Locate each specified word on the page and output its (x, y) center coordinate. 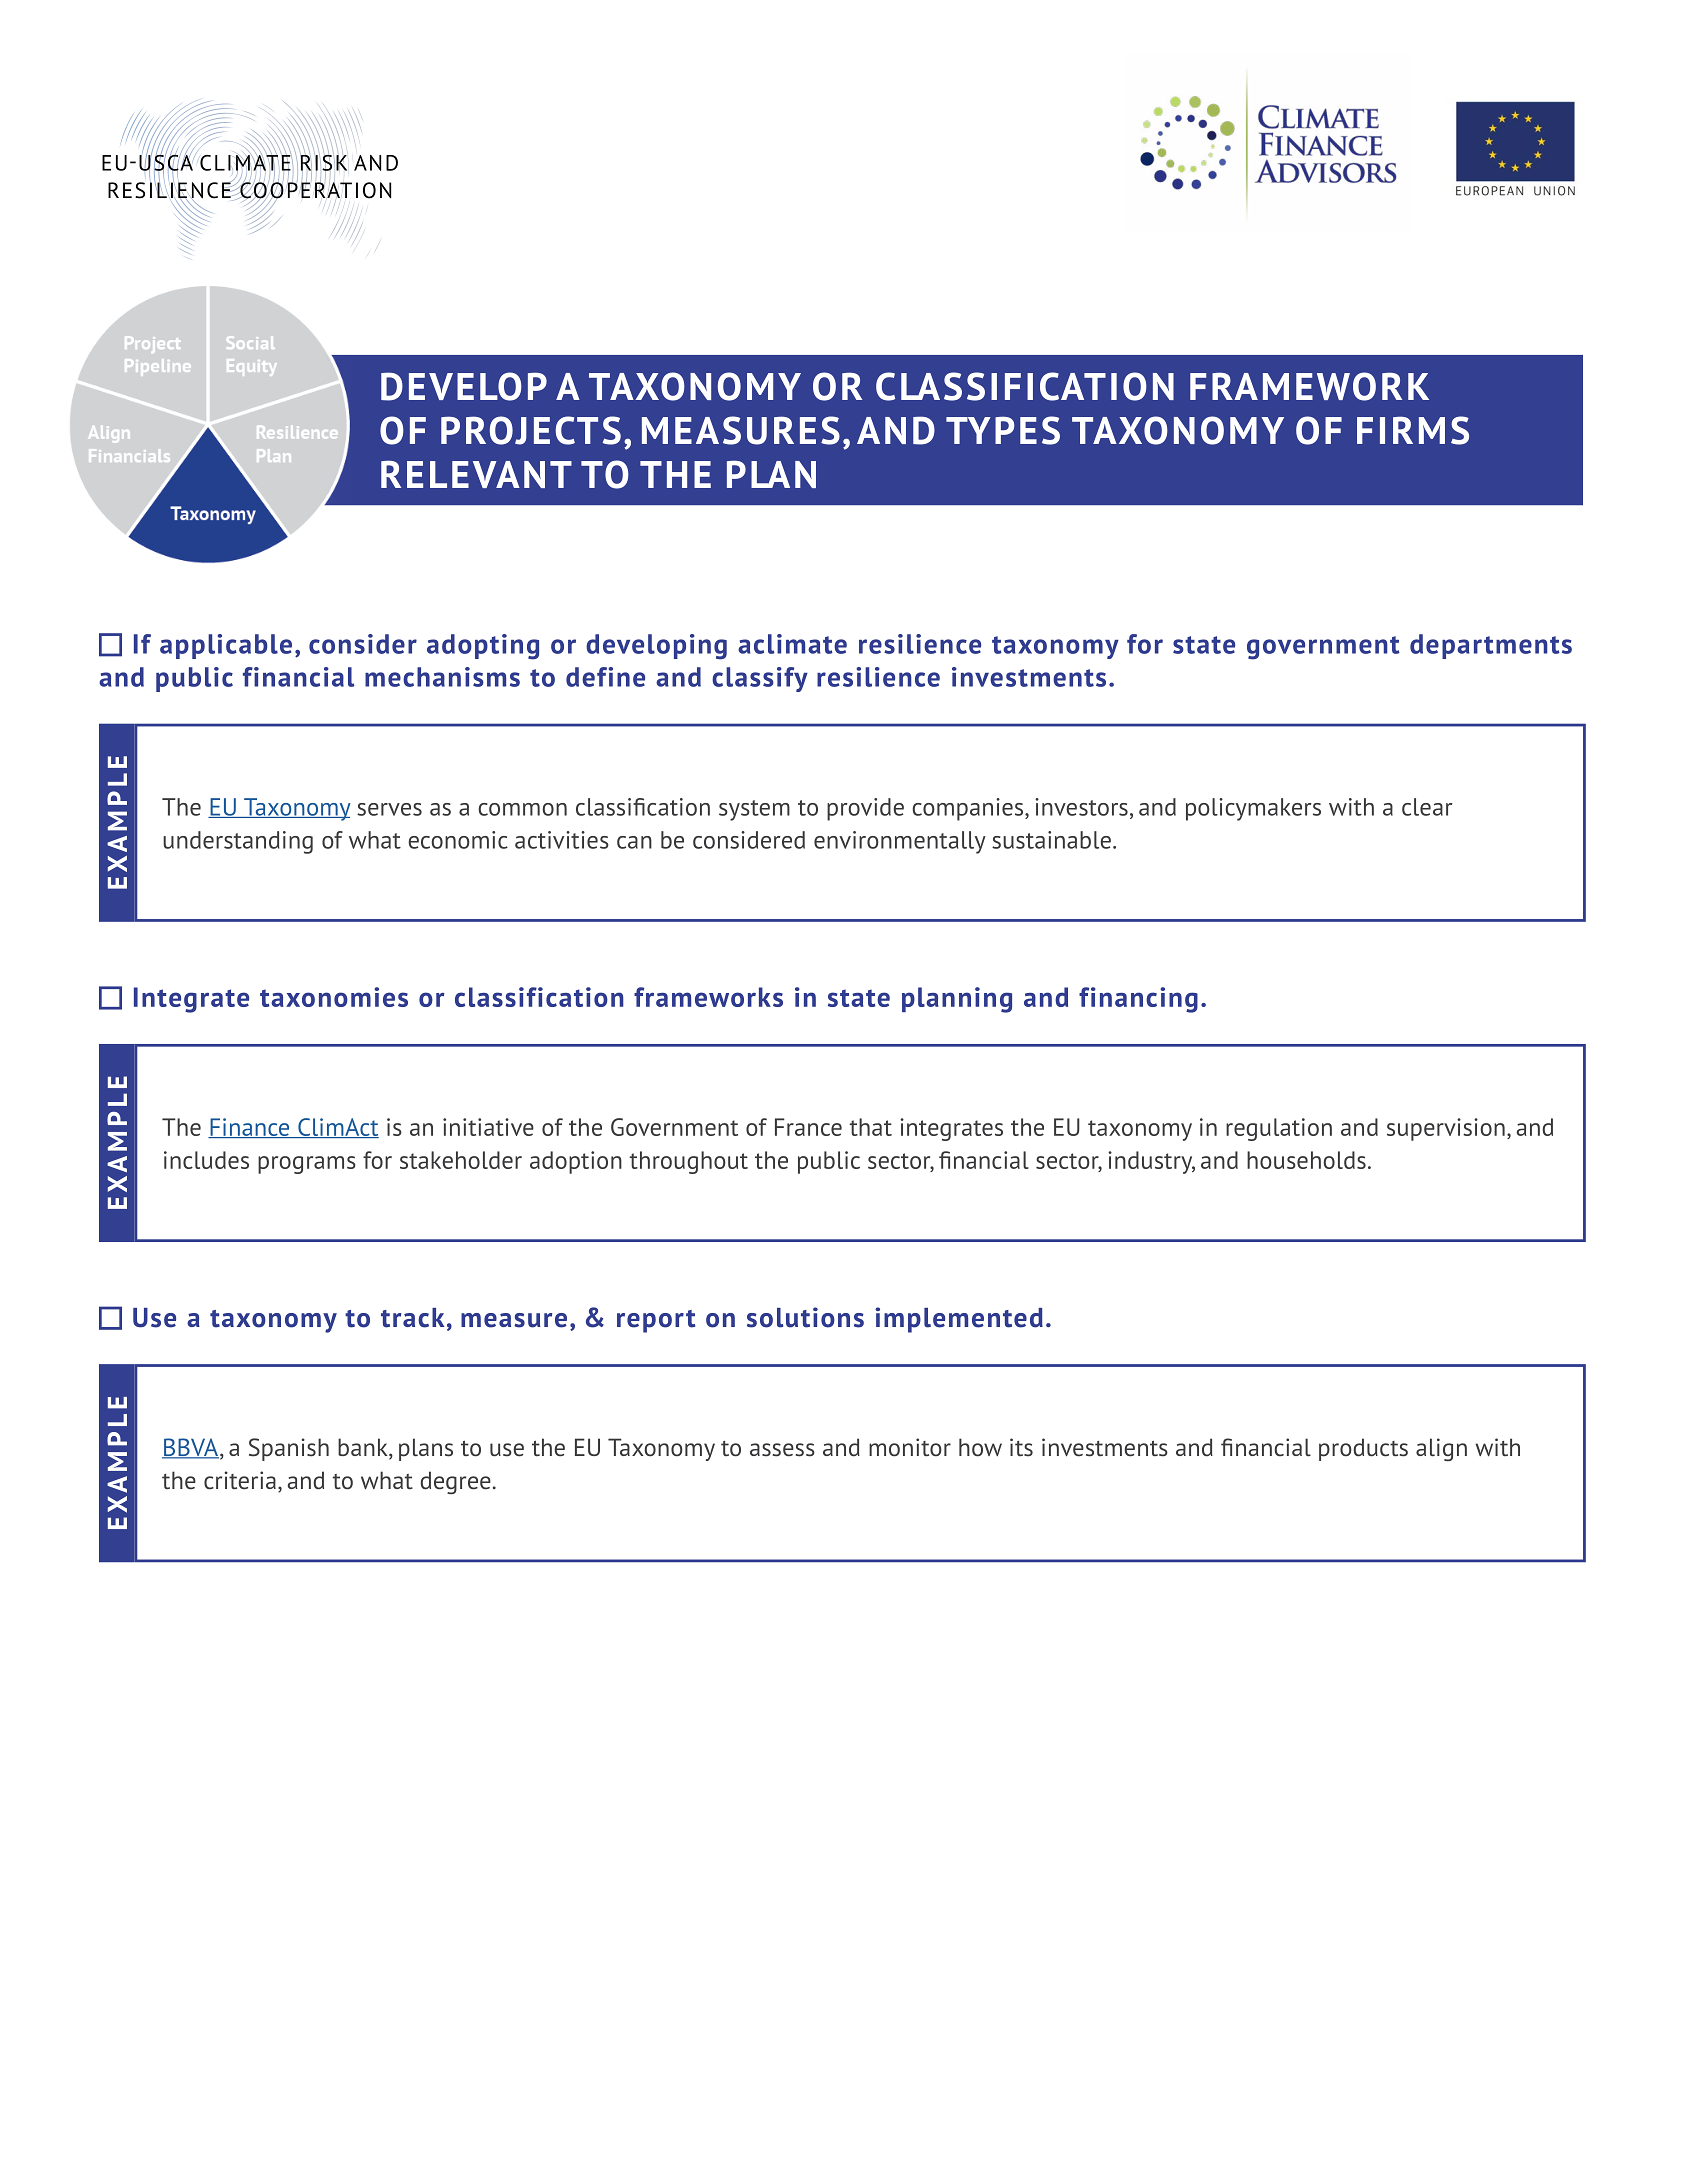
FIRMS (1413, 430)
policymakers (1253, 809)
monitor (910, 1447)
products (1363, 1449)
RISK (323, 162)
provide (865, 809)
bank (364, 1448)
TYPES (1003, 430)
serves (389, 809)
